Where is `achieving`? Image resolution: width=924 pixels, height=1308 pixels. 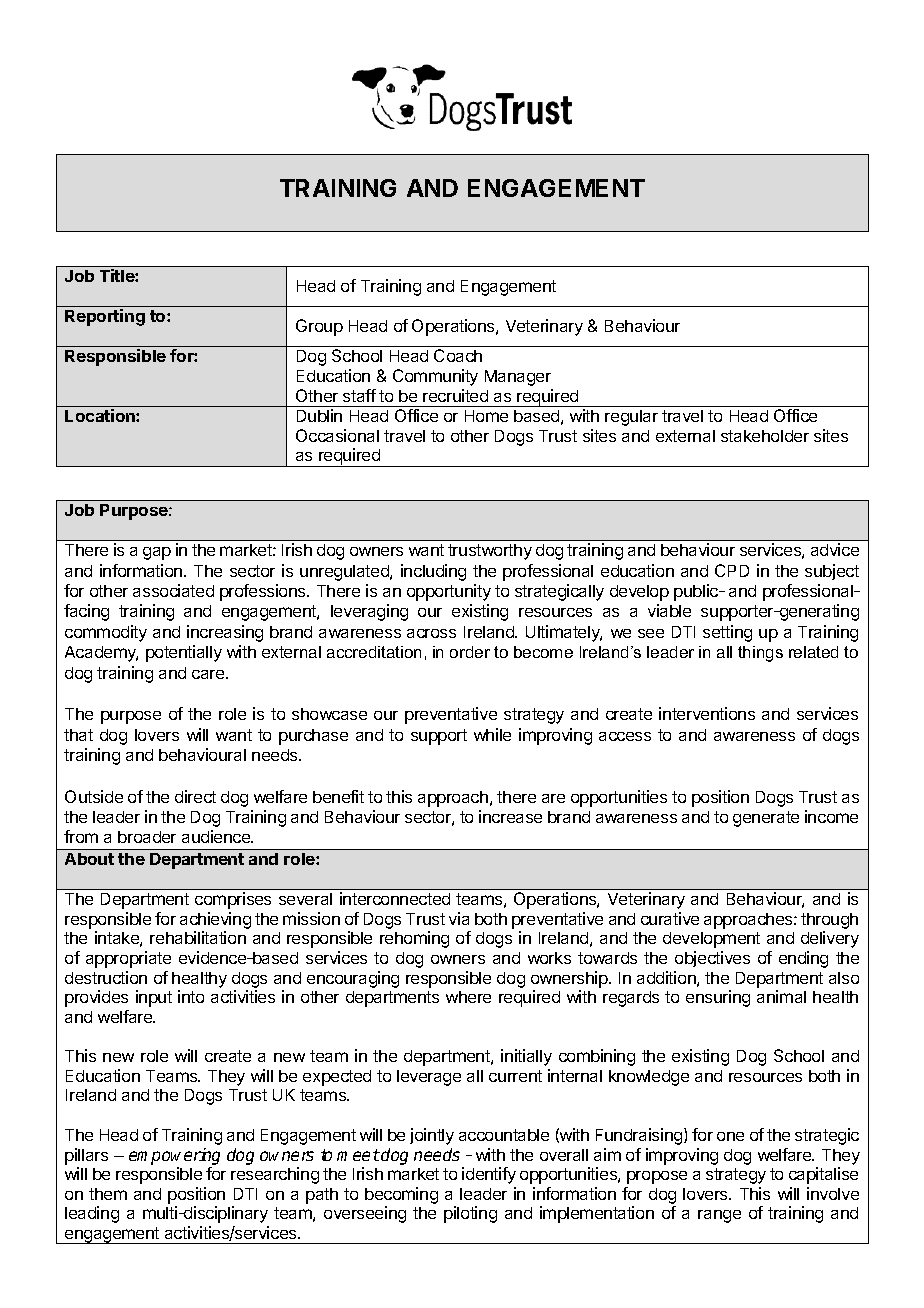 achieving is located at coordinates (215, 920).
